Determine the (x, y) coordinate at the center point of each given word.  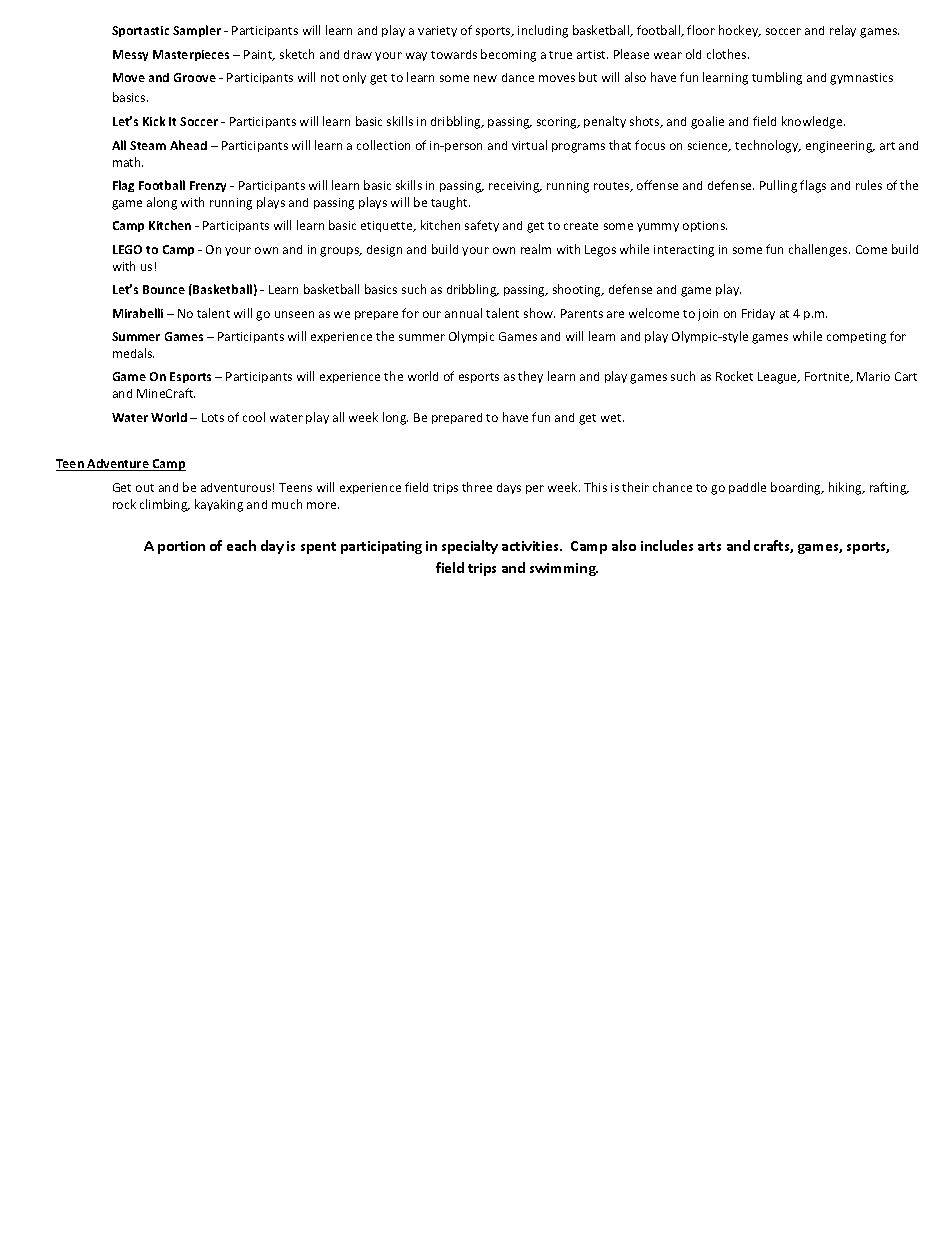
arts (709, 546)
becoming (508, 55)
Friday (758, 314)
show (539, 313)
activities (531, 546)
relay (843, 31)
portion (181, 547)
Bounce (164, 289)
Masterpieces (191, 55)
